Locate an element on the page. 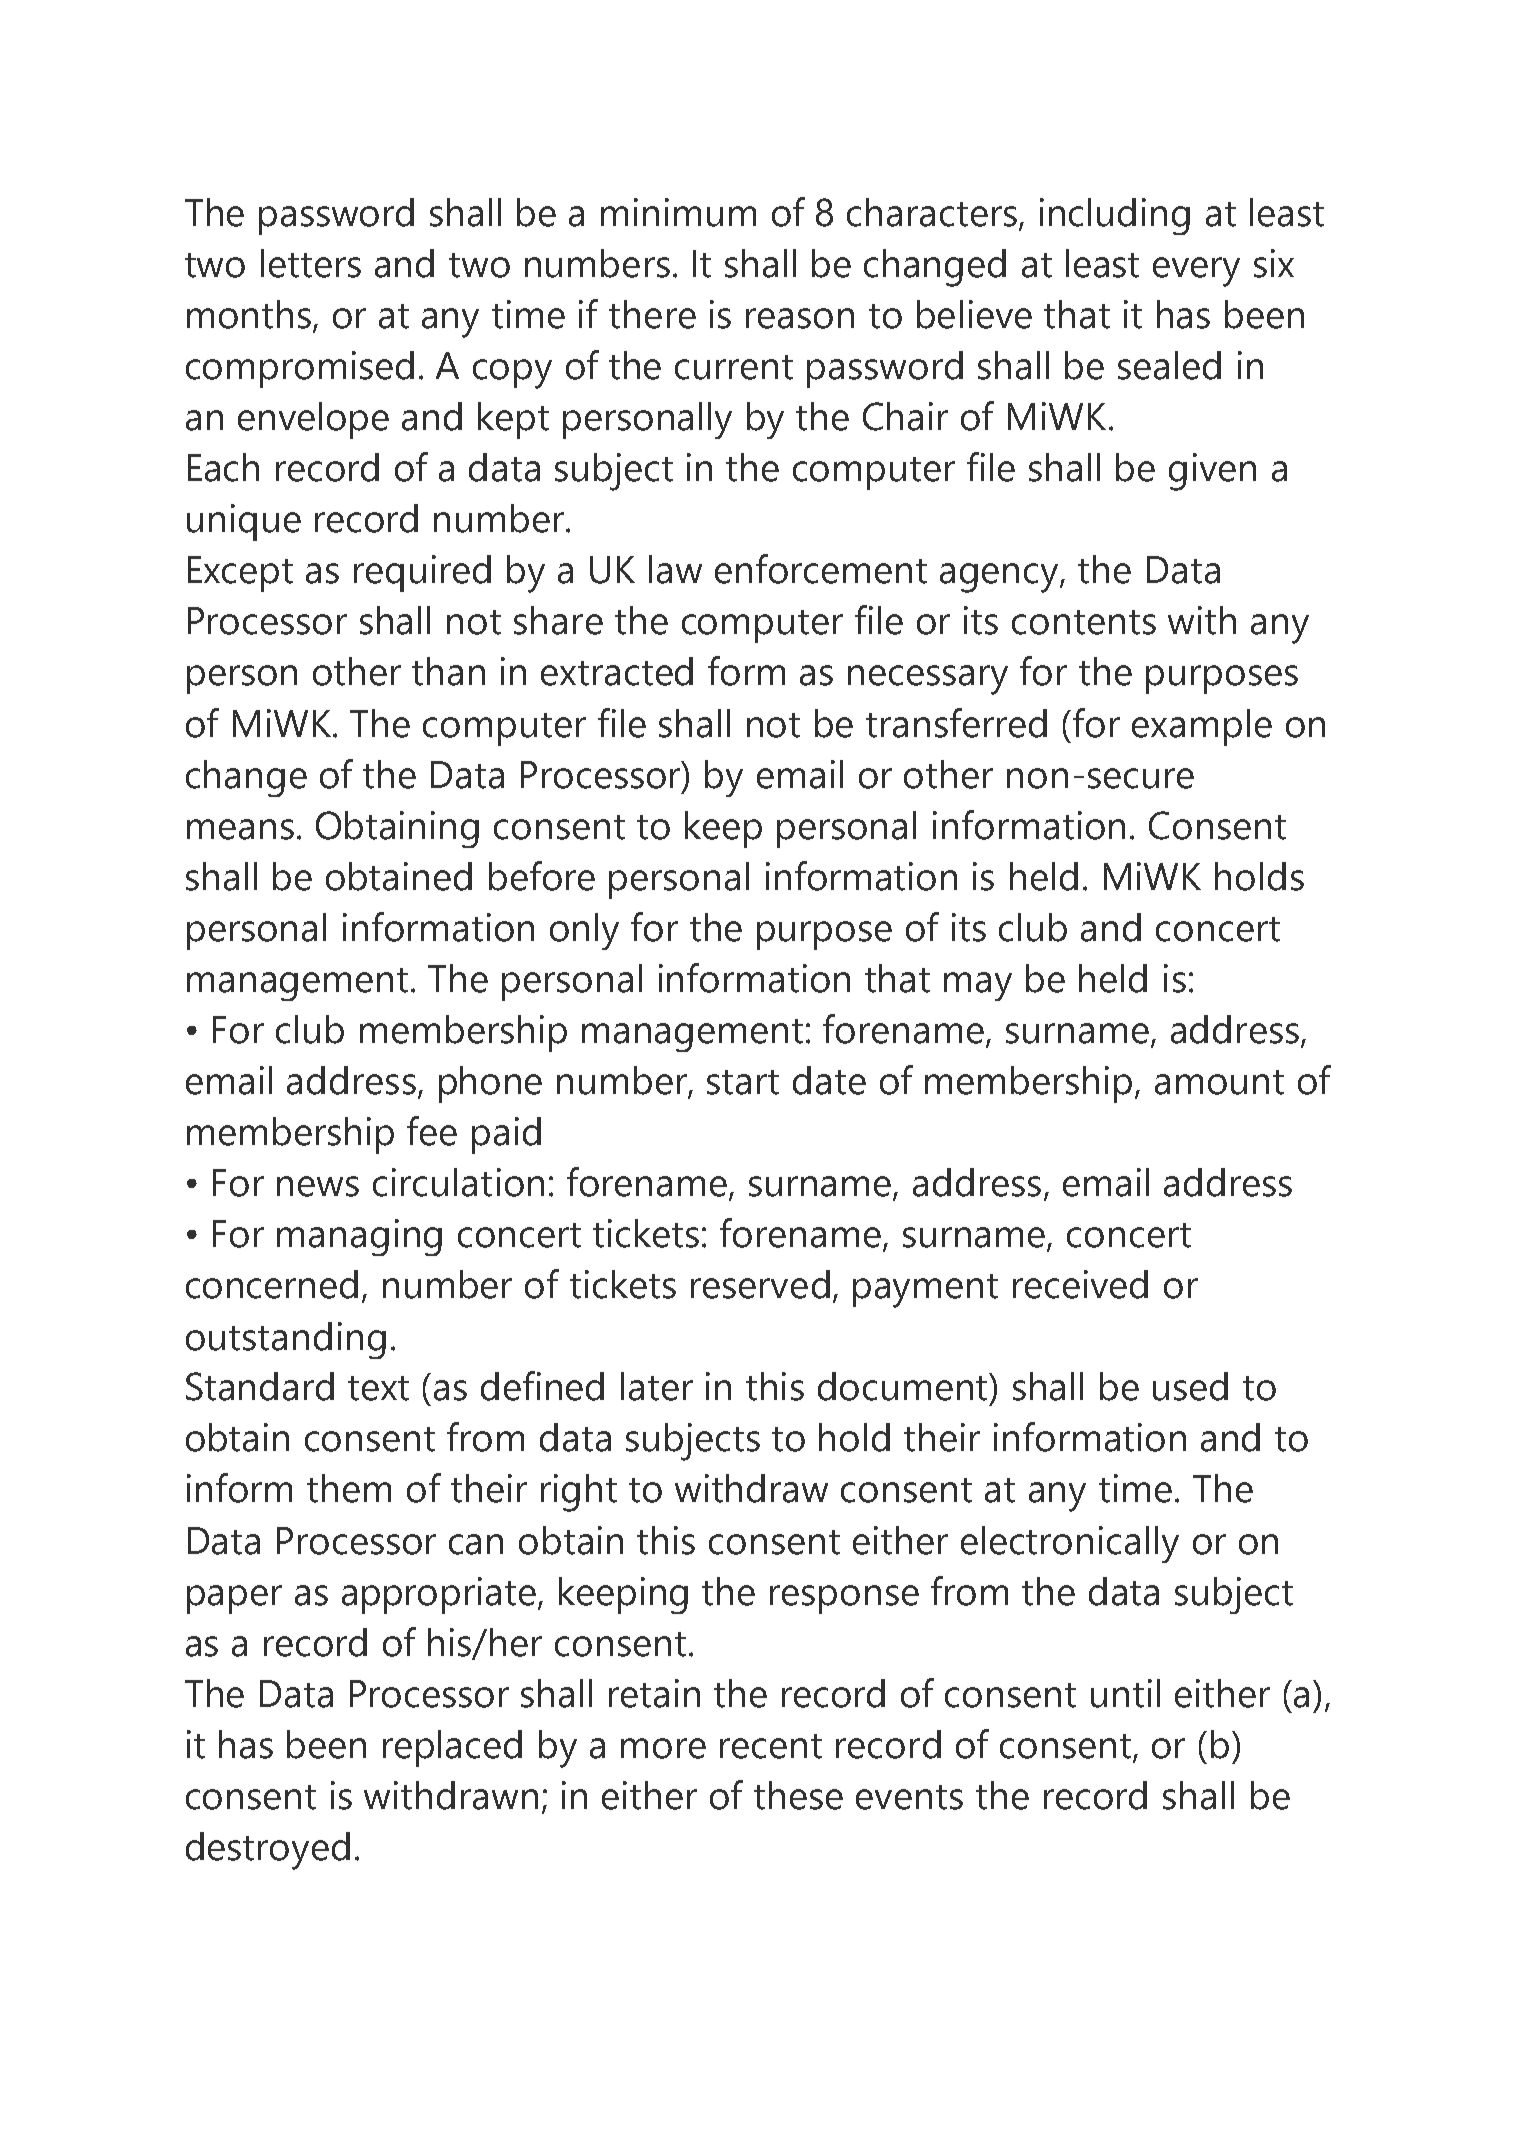  news is located at coordinates (318, 1186).
